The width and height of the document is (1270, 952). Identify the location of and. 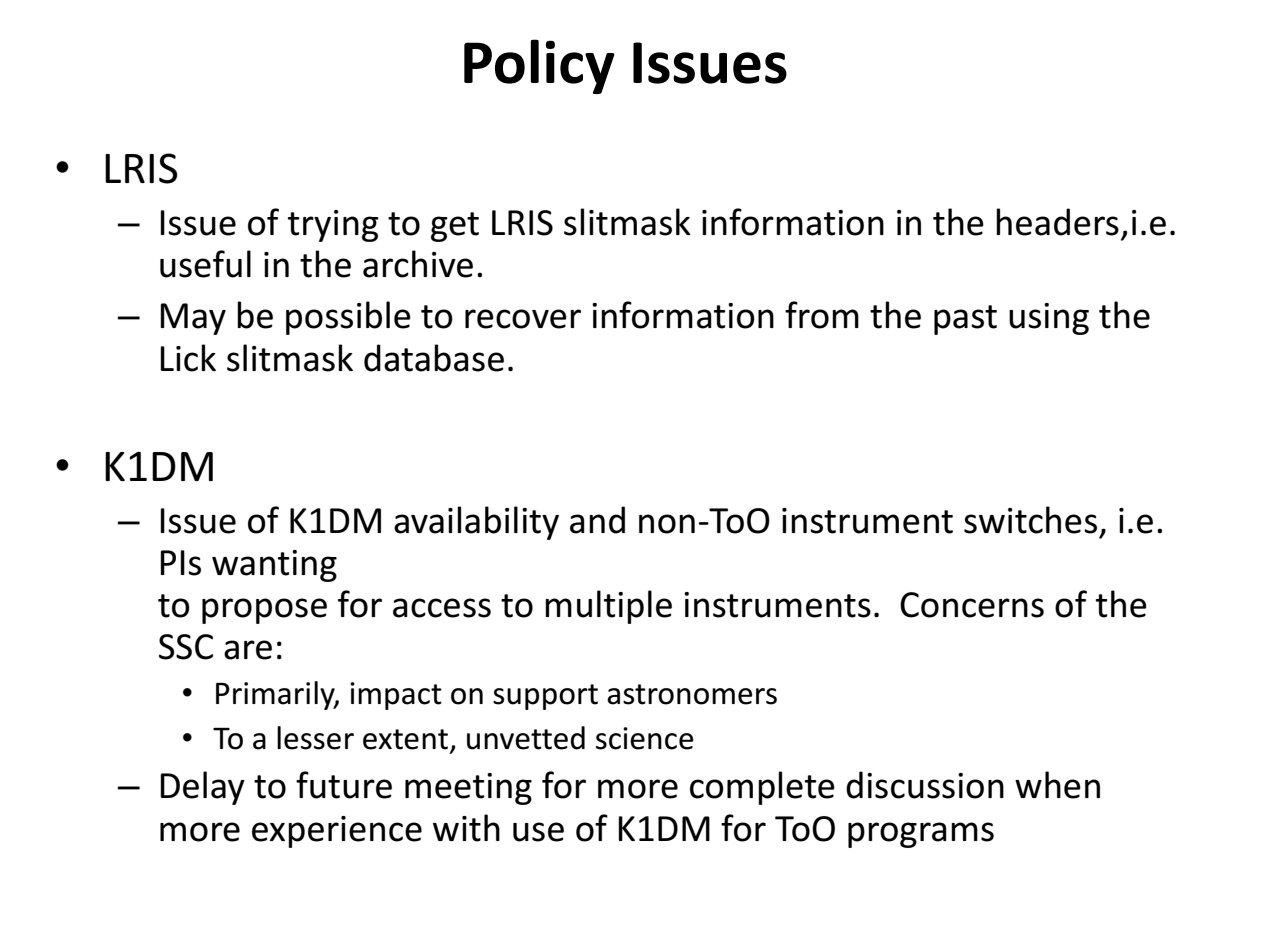
(597, 520).
